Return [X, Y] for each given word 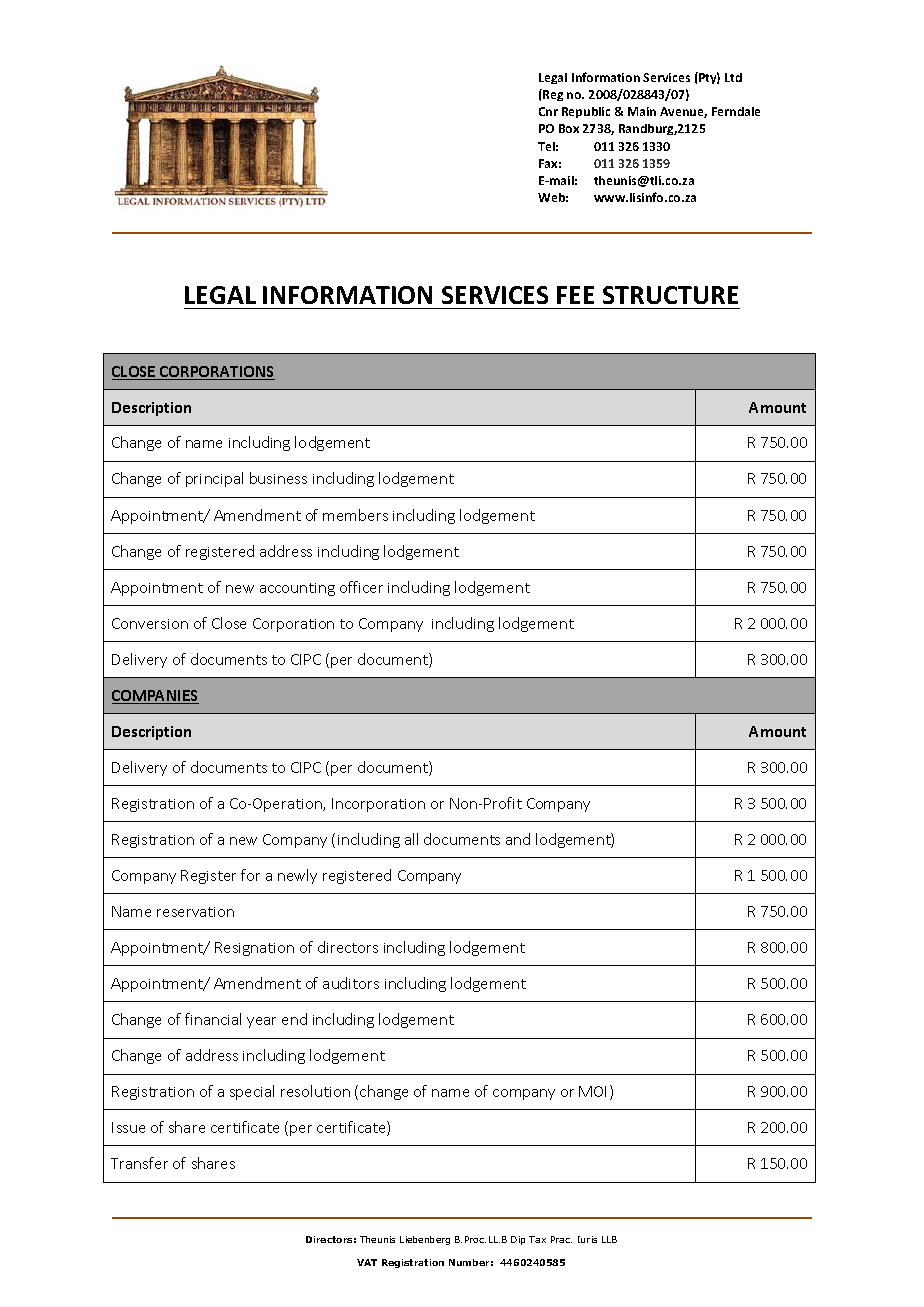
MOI [592, 1091]
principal [214, 479]
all [411, 839]
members [355, 515]
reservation [195, 912]
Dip [518, 1240]
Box [569, 128]
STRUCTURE [670, 295]
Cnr [548, 111]
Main [642, 111]
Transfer [139, 1163]
